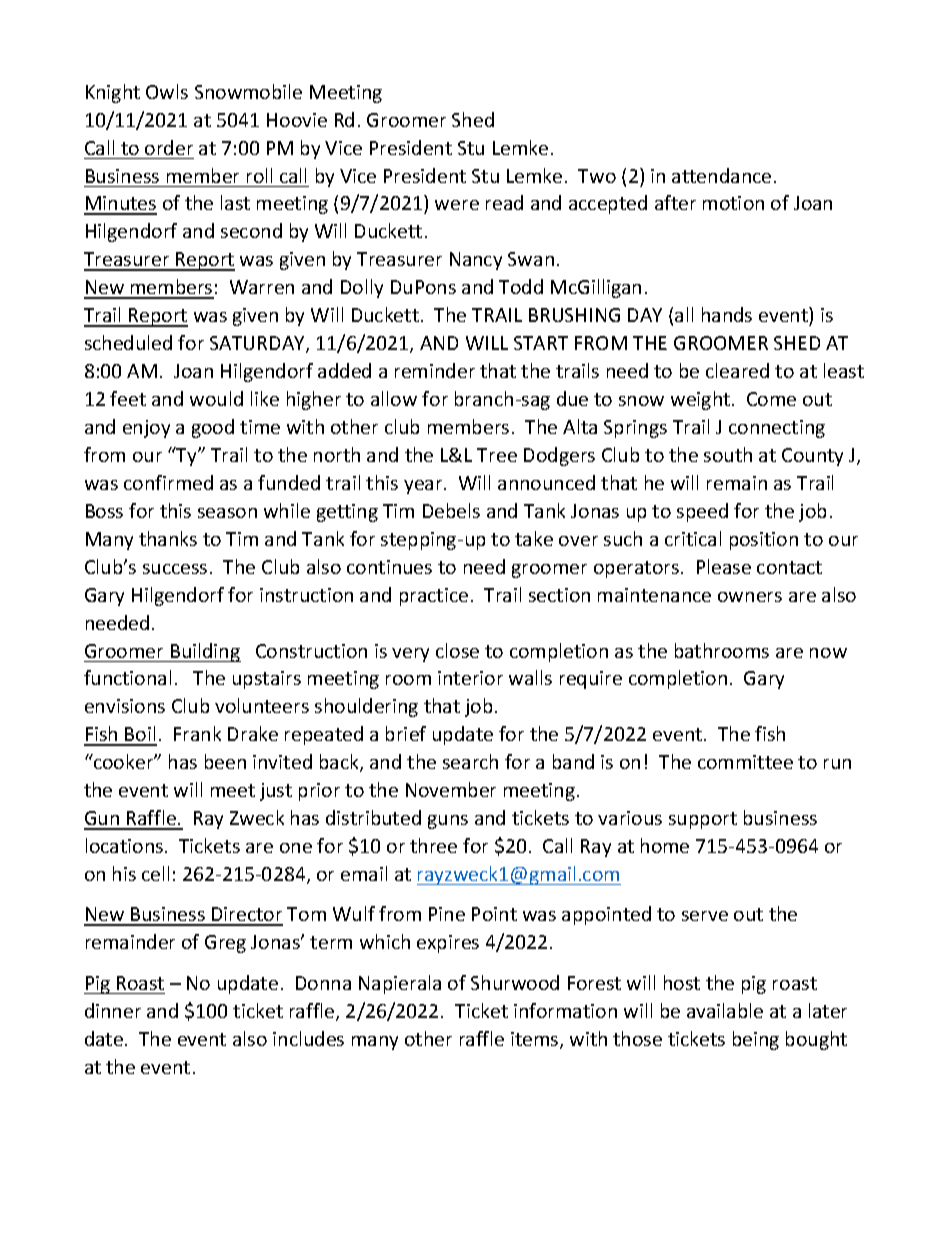 The image size is (952, 1233). I want to click on order, so click(169, 147).
